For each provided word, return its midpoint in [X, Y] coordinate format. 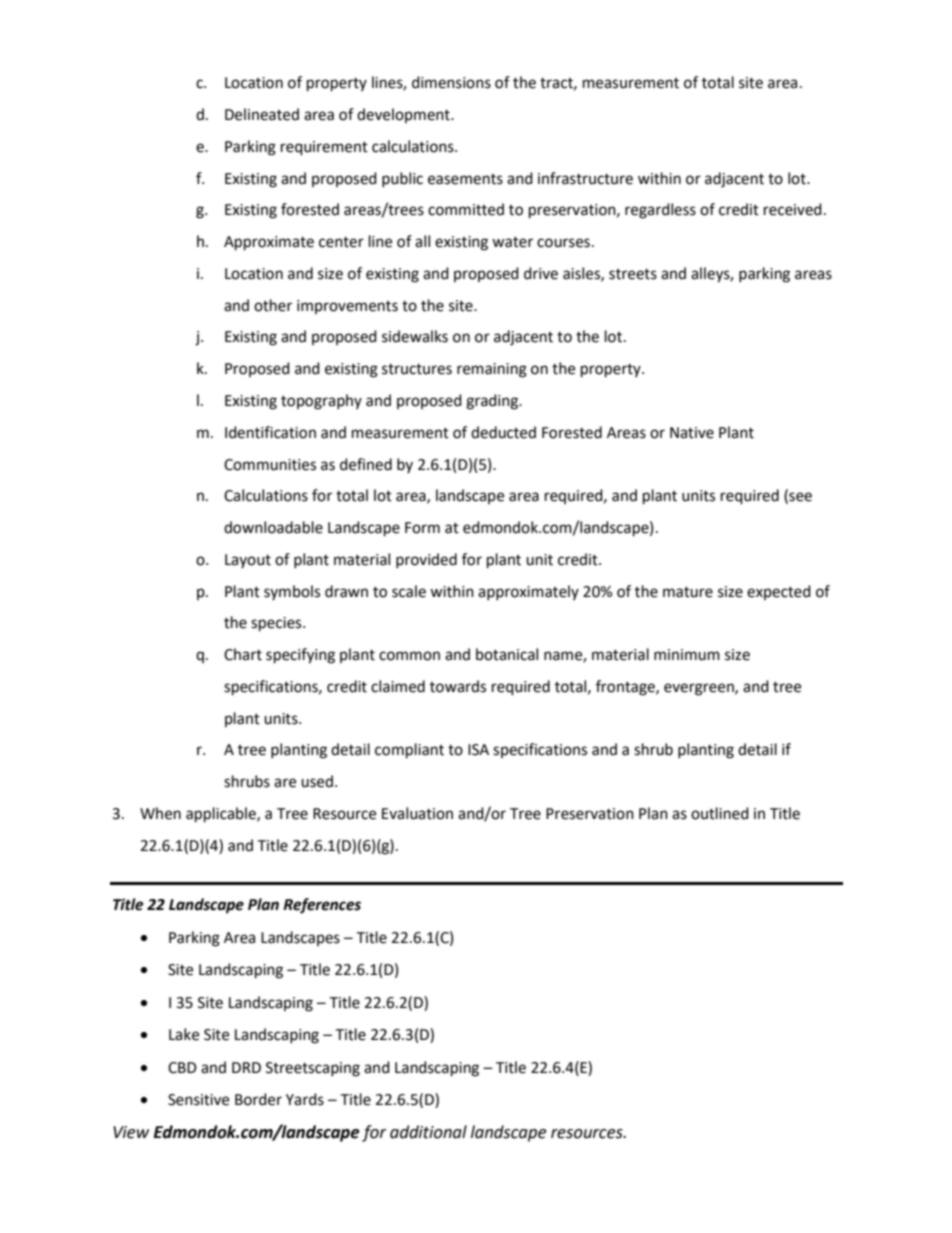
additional [428, 1132]
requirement [324, 148]
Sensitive [198, 1100]
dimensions [451, 82]
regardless [660, 211]
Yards [305, 1099]
